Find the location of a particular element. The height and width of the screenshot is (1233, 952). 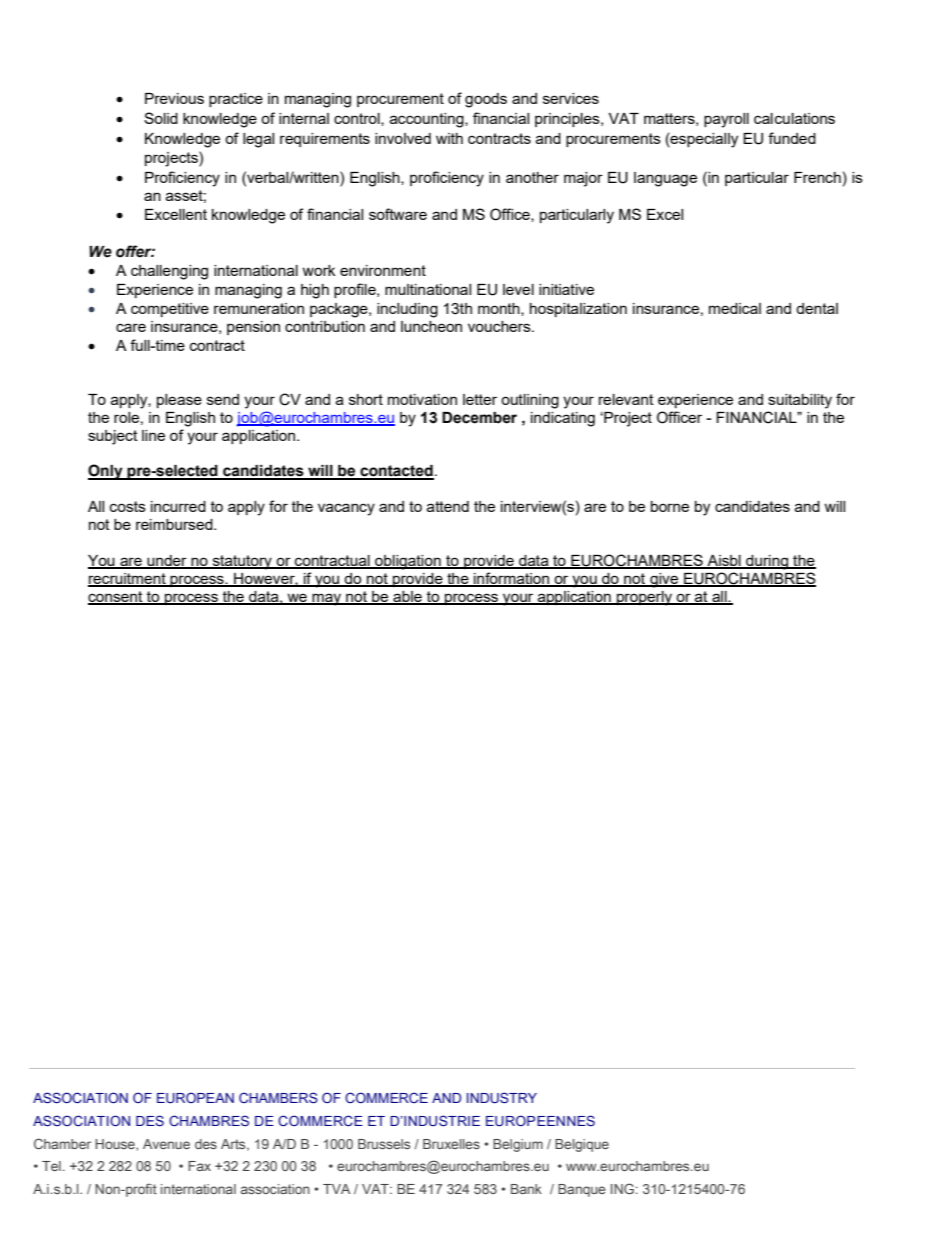

give is located at coordinates (664, 580).
